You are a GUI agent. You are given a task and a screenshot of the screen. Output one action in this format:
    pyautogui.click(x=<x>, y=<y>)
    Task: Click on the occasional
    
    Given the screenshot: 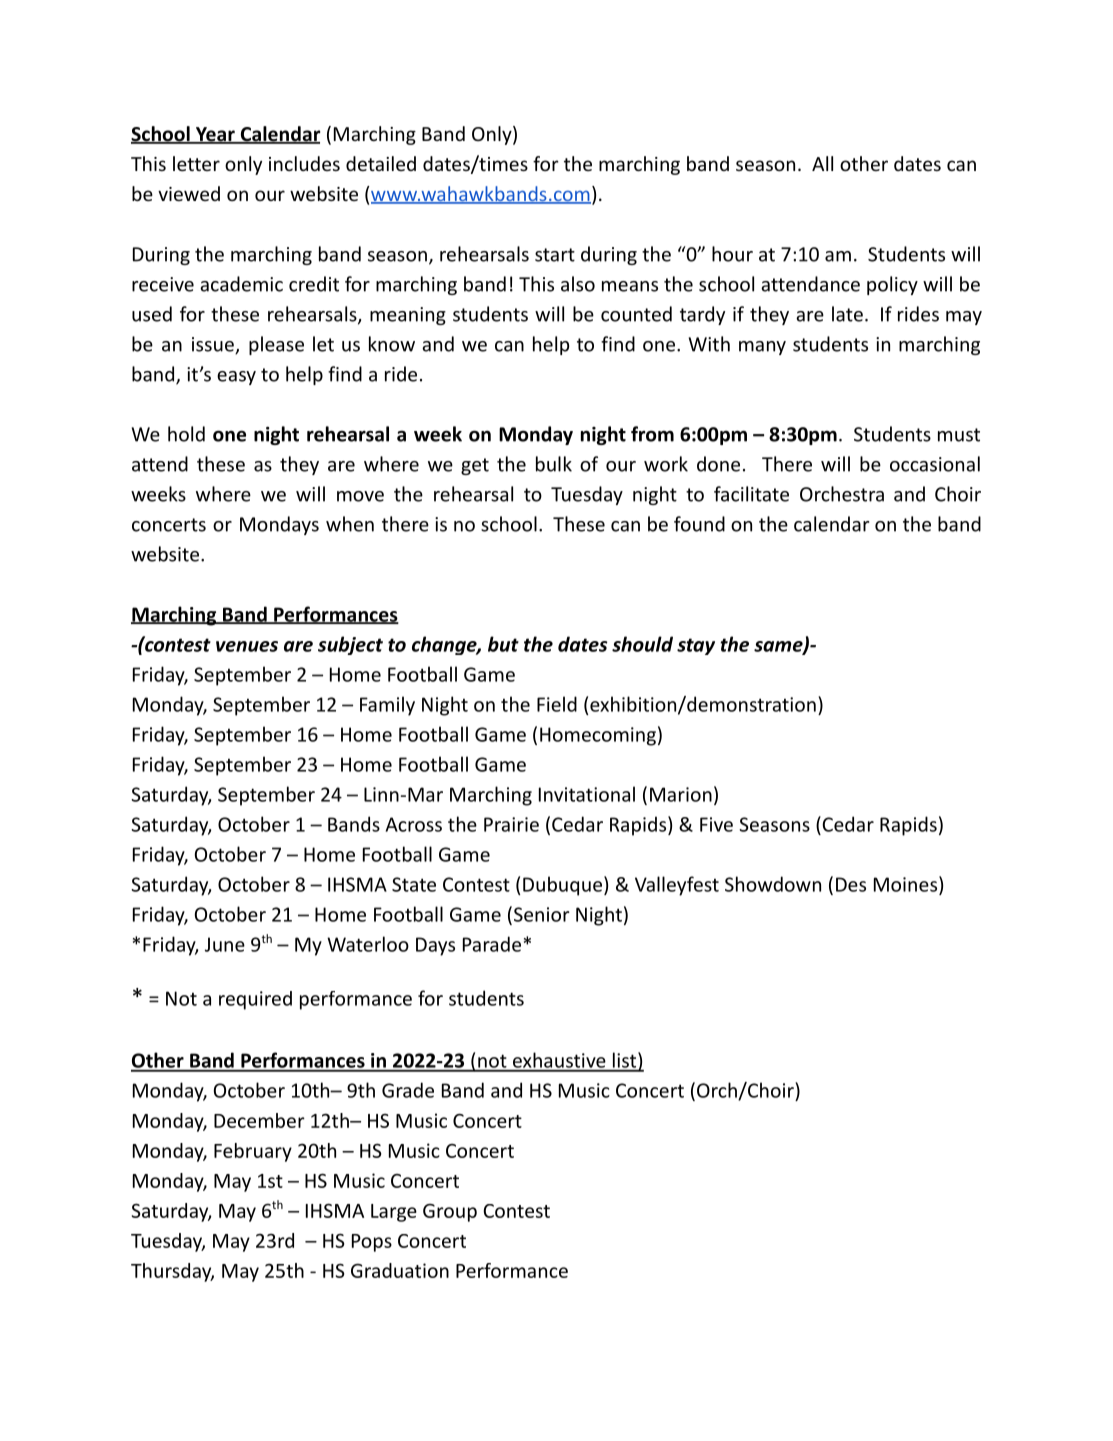 What is the action you would take?
    pyautogui.click(x=935, y=464)
